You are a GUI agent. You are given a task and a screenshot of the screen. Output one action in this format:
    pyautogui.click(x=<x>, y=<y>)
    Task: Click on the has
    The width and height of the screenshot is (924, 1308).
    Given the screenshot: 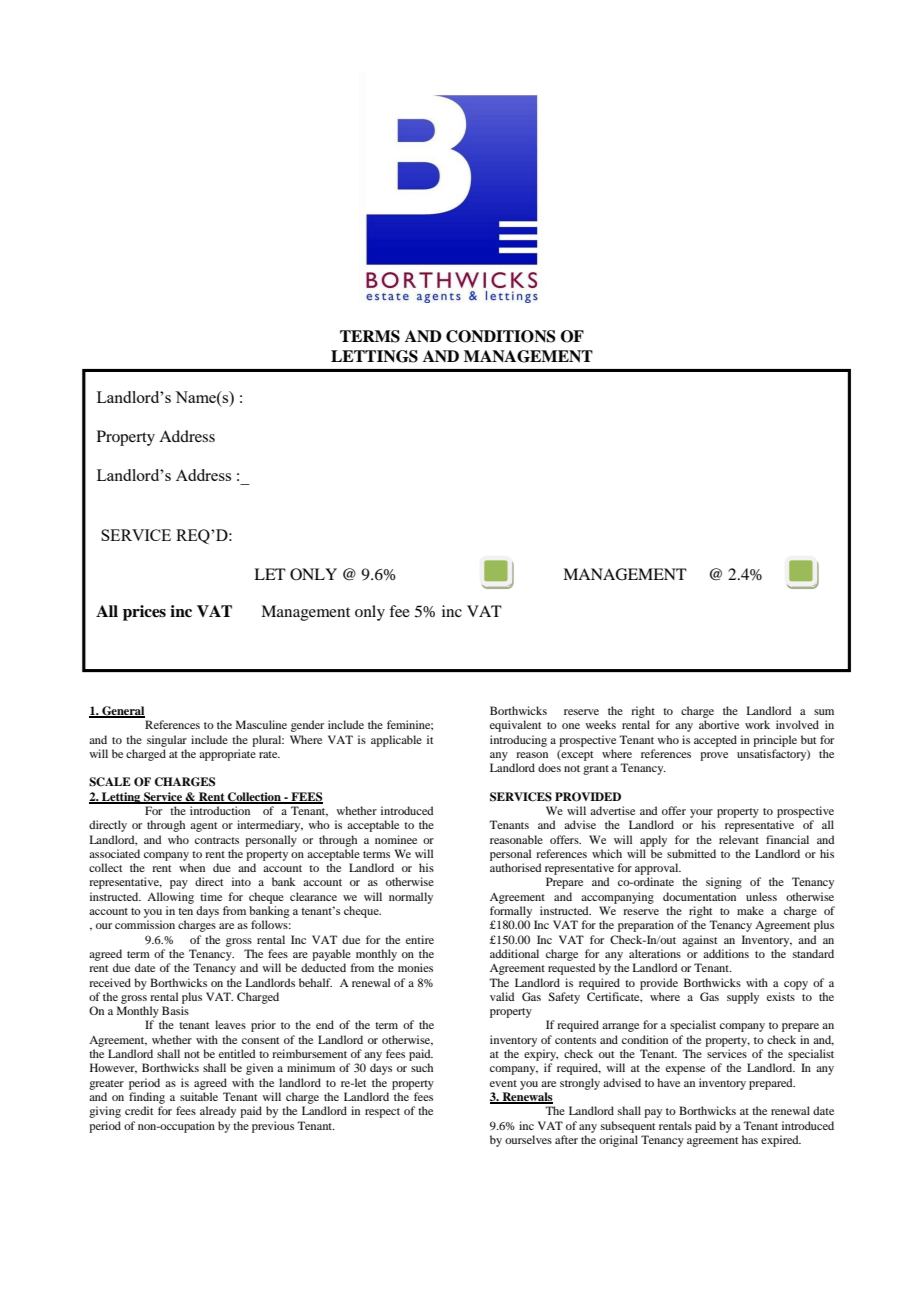 What is the action you would take?
    pyautogui.click(x=750, y=1139)
